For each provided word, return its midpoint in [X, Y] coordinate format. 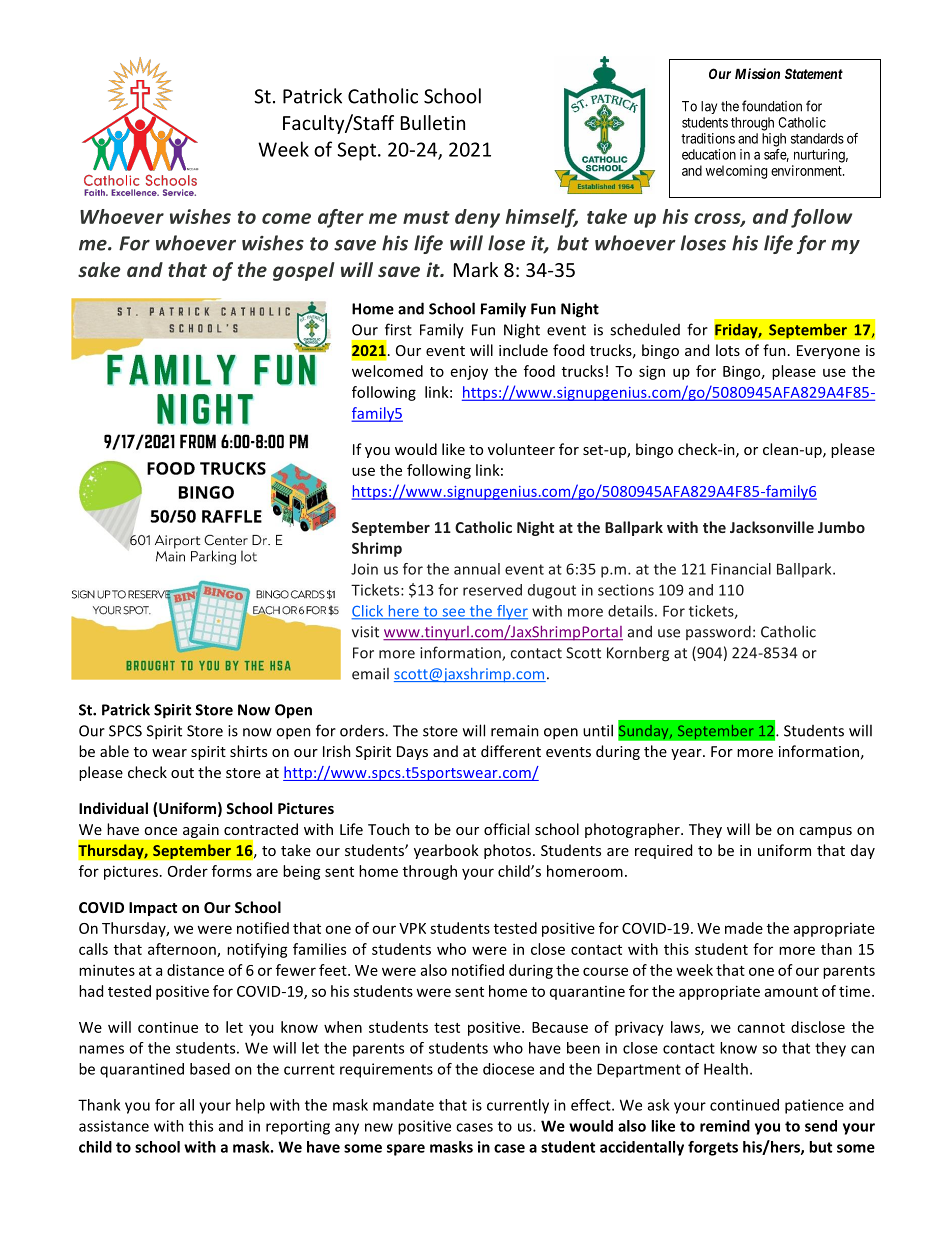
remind [725, 1126]
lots [728, 350]
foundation [772, 106]
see [453, 613]
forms [232, 871]
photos [507, 851]
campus [825, 832]
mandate [403, 1105]
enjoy [469, 373]
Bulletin [433, 122]
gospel [304, 271]
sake [99, 269]
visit [365, 632]
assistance [114, 1126]
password [718, 632]
